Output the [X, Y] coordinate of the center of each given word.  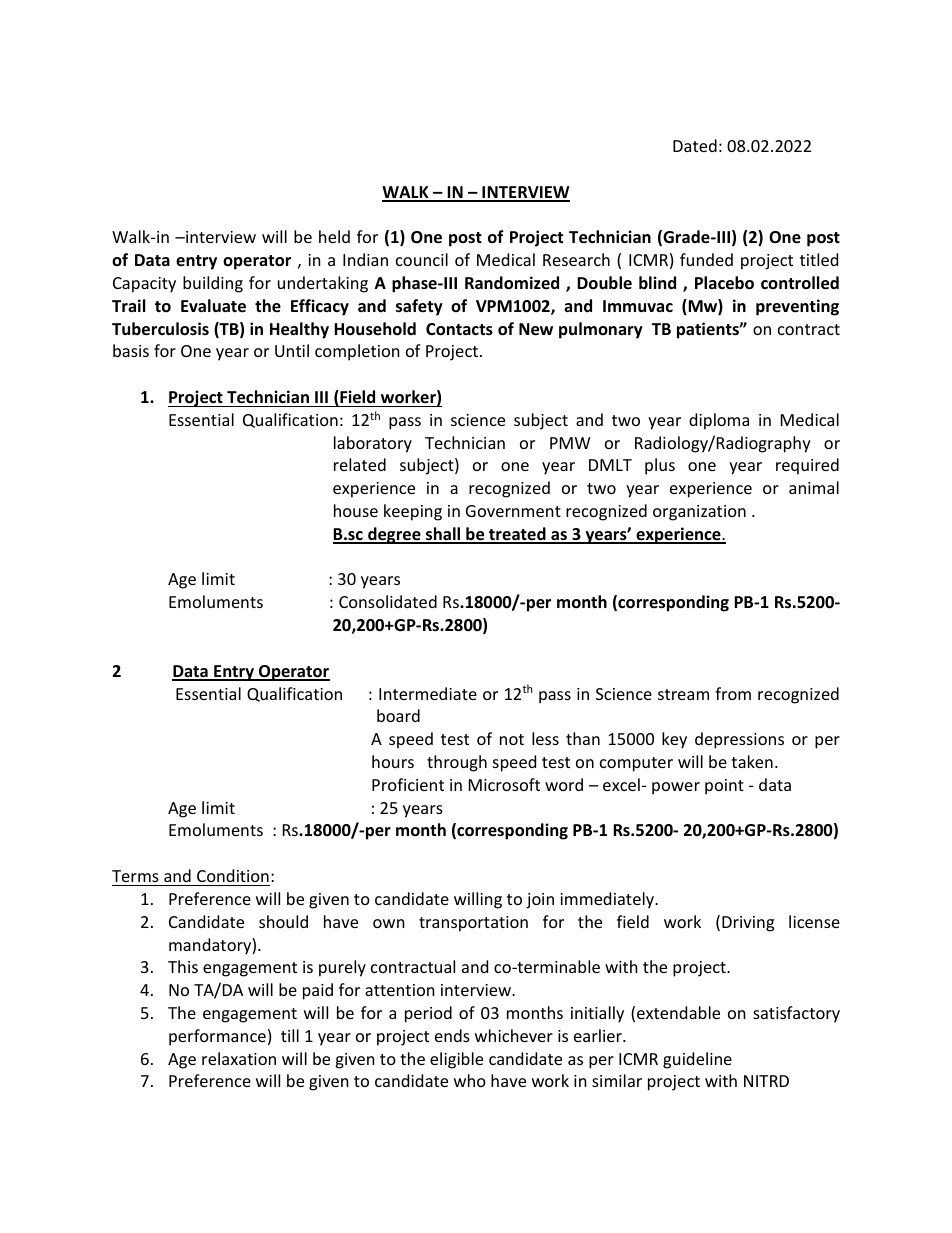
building [213, 284]
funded [706, 259]
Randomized [512, 283]
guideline [697, 1060]
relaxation [239, 1058]
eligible [456, 1060]
